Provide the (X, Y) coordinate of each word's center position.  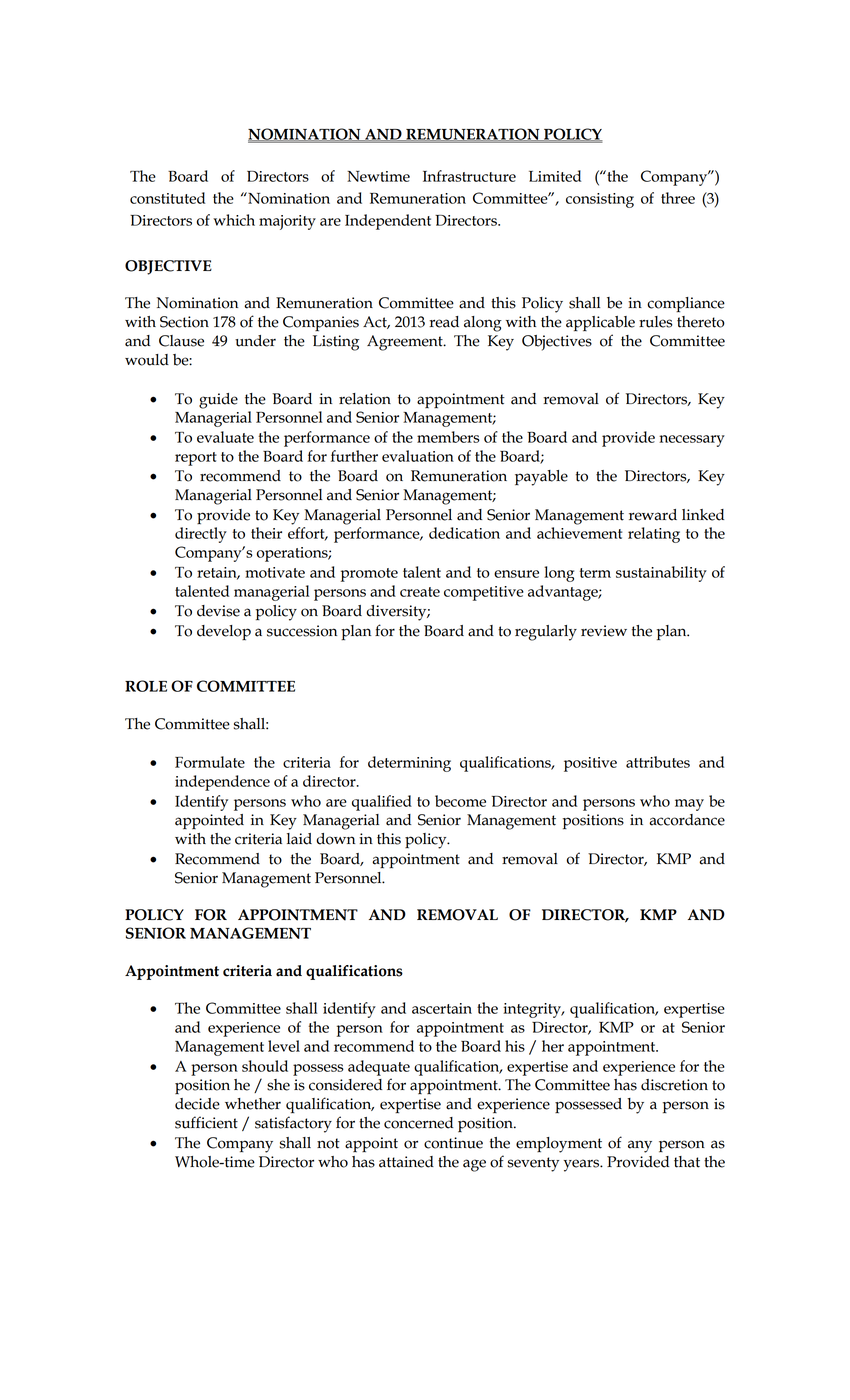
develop (224, 633)
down (335, 839)
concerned (418, 1123)
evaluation (418, 456)
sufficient (206, 1122)
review (604, 631)
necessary (692, 441)
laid (299, 839)
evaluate (225, 437)
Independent (388, 222)
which (234, 220)
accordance (687, 820)
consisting (600, 200)
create (420, 592)
